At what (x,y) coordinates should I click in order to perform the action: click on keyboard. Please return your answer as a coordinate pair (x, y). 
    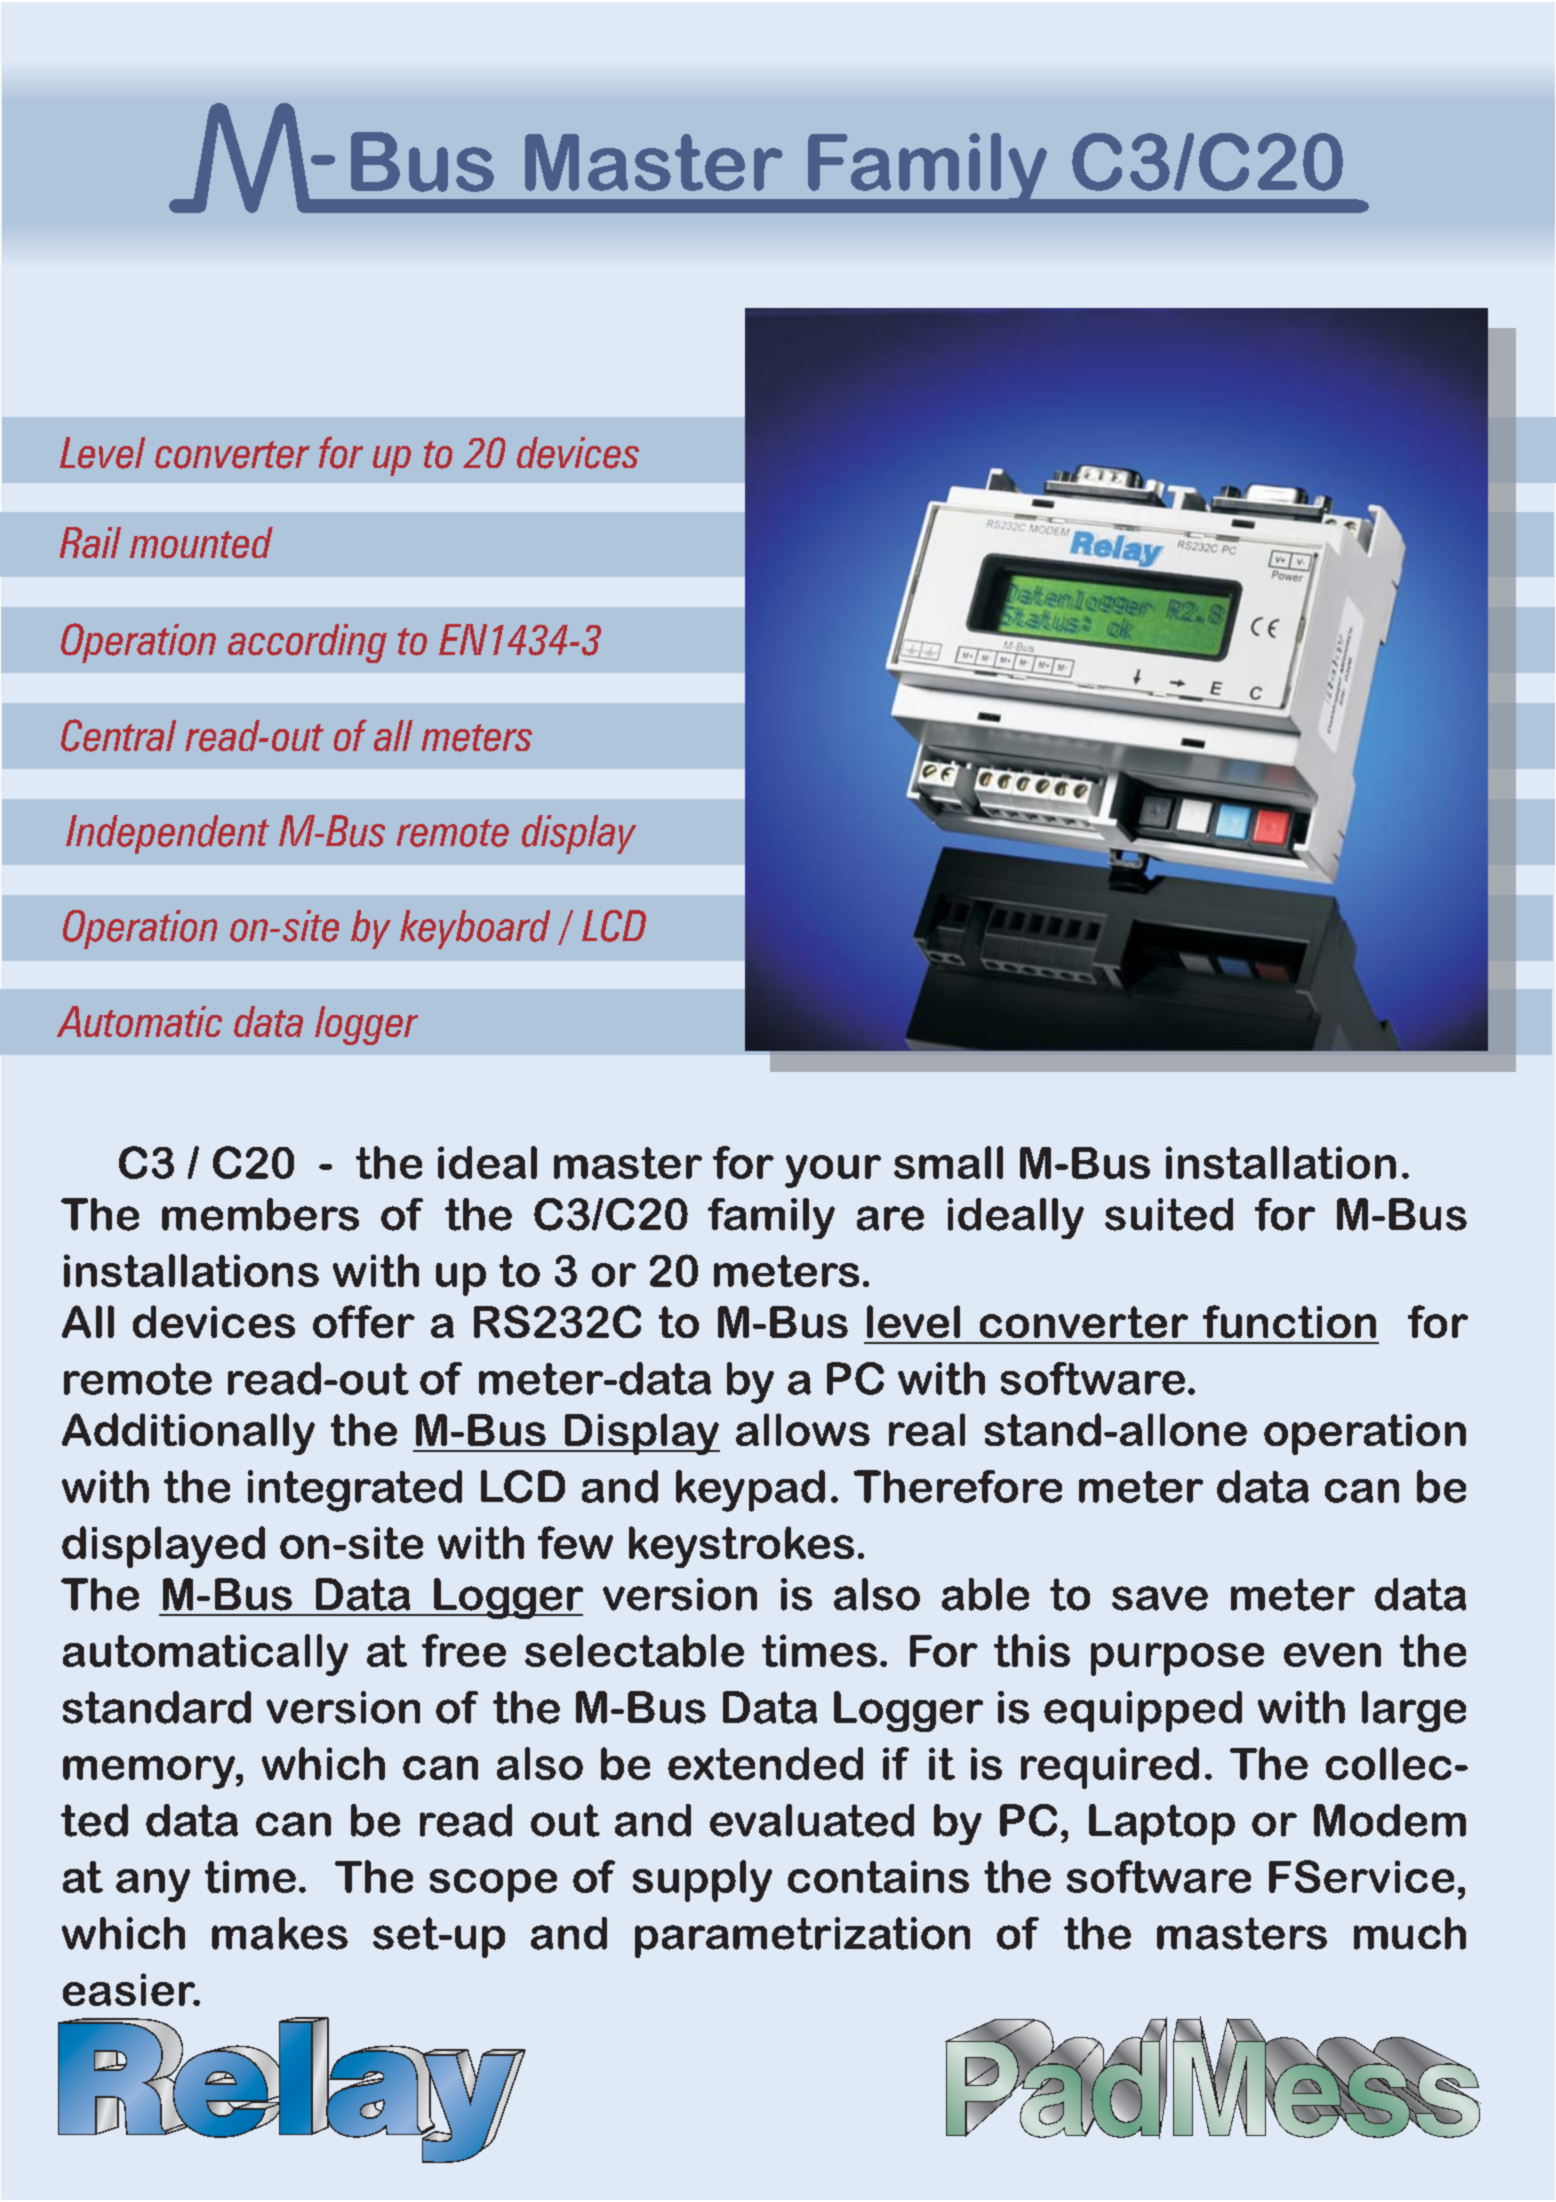
    Looking at the image, I should click on (475, 929).
